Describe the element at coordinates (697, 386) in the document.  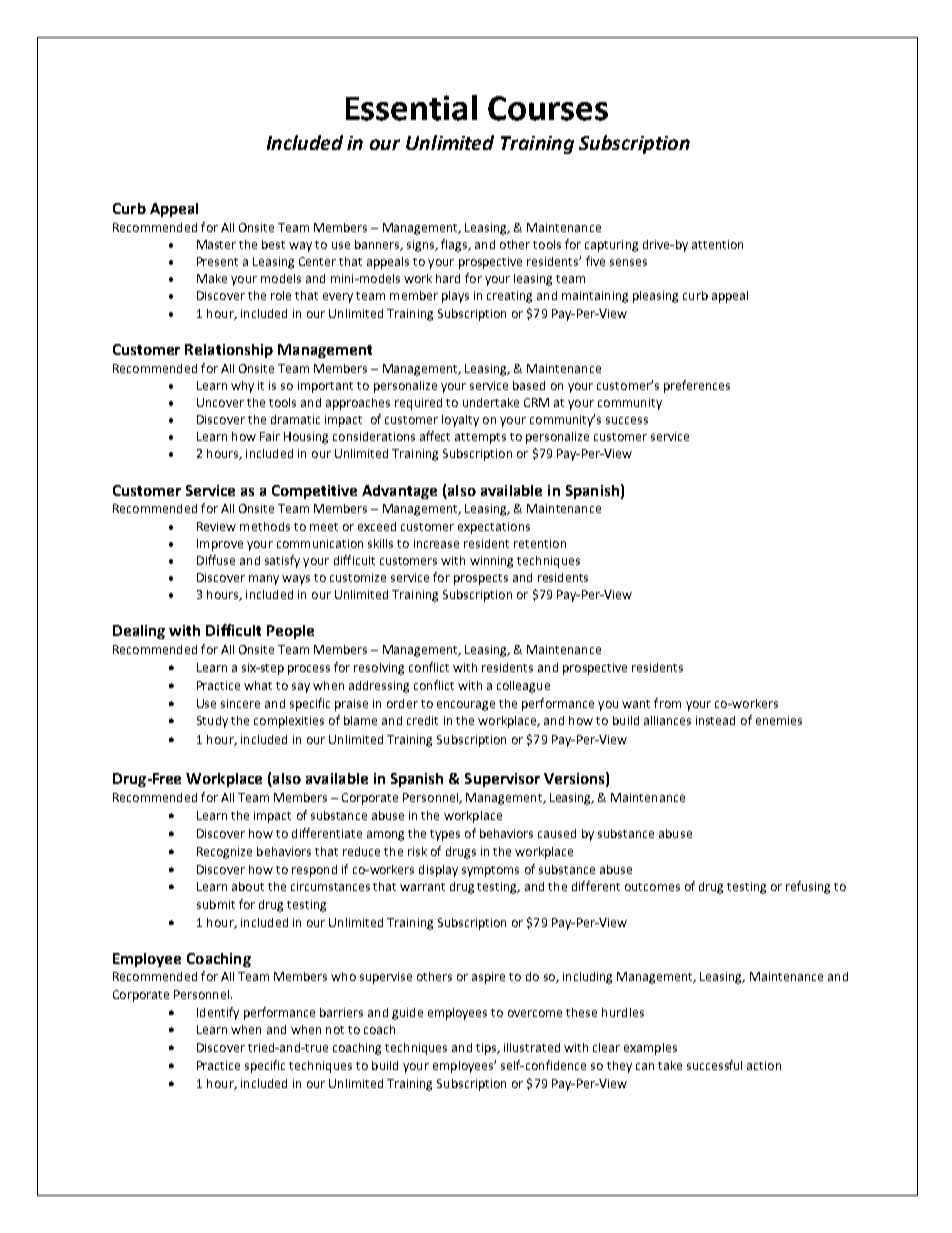
I see `preferences` at that location.
